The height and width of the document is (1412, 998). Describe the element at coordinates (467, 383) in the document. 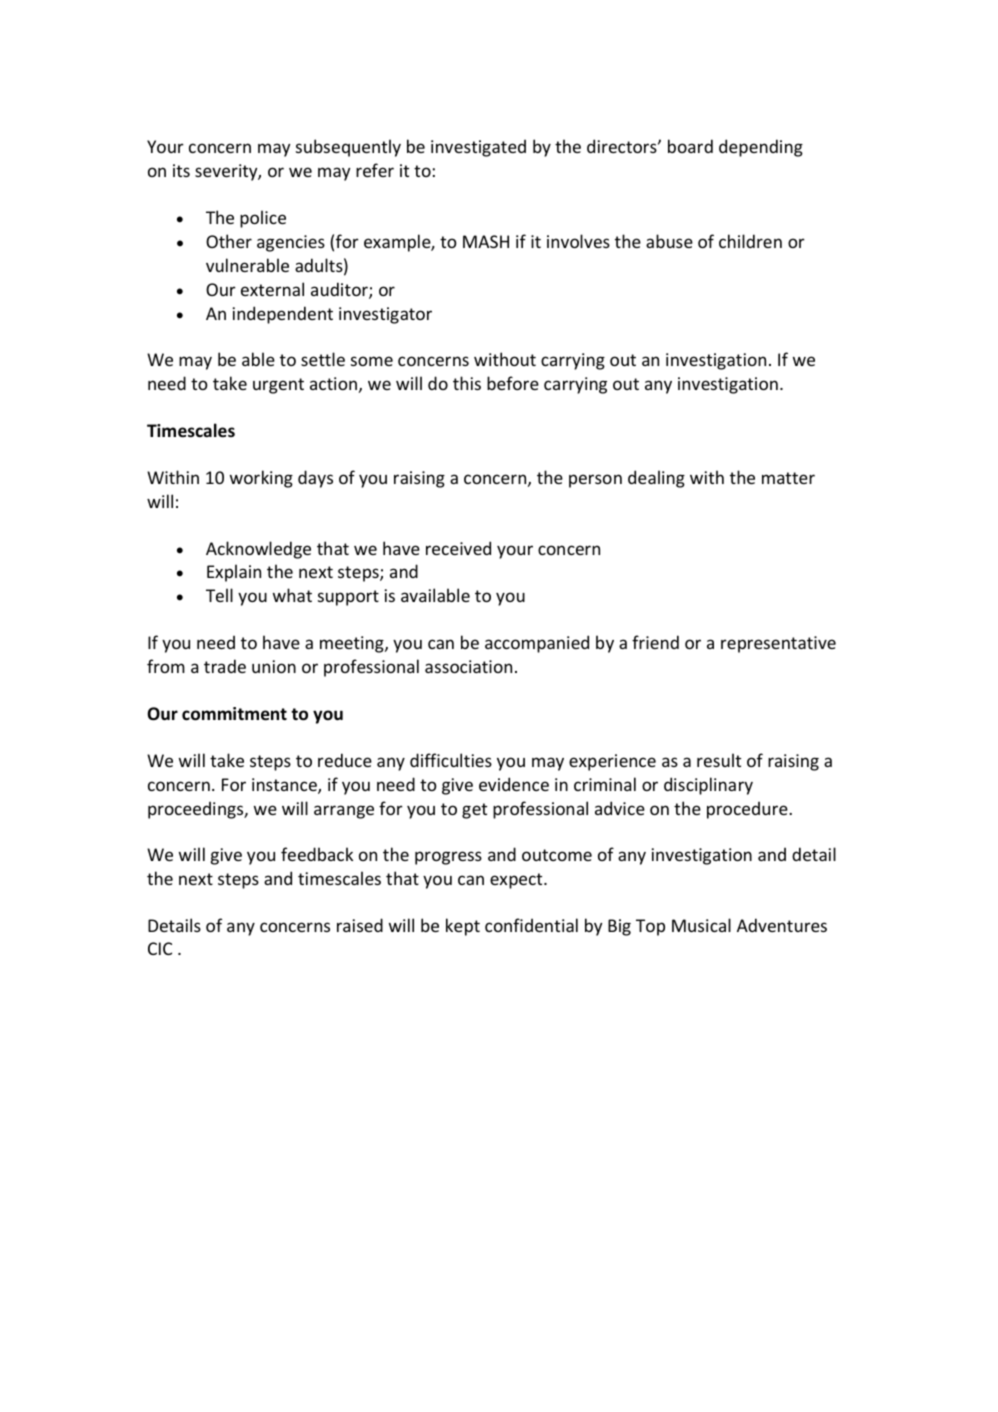

I see `this` at that location.
